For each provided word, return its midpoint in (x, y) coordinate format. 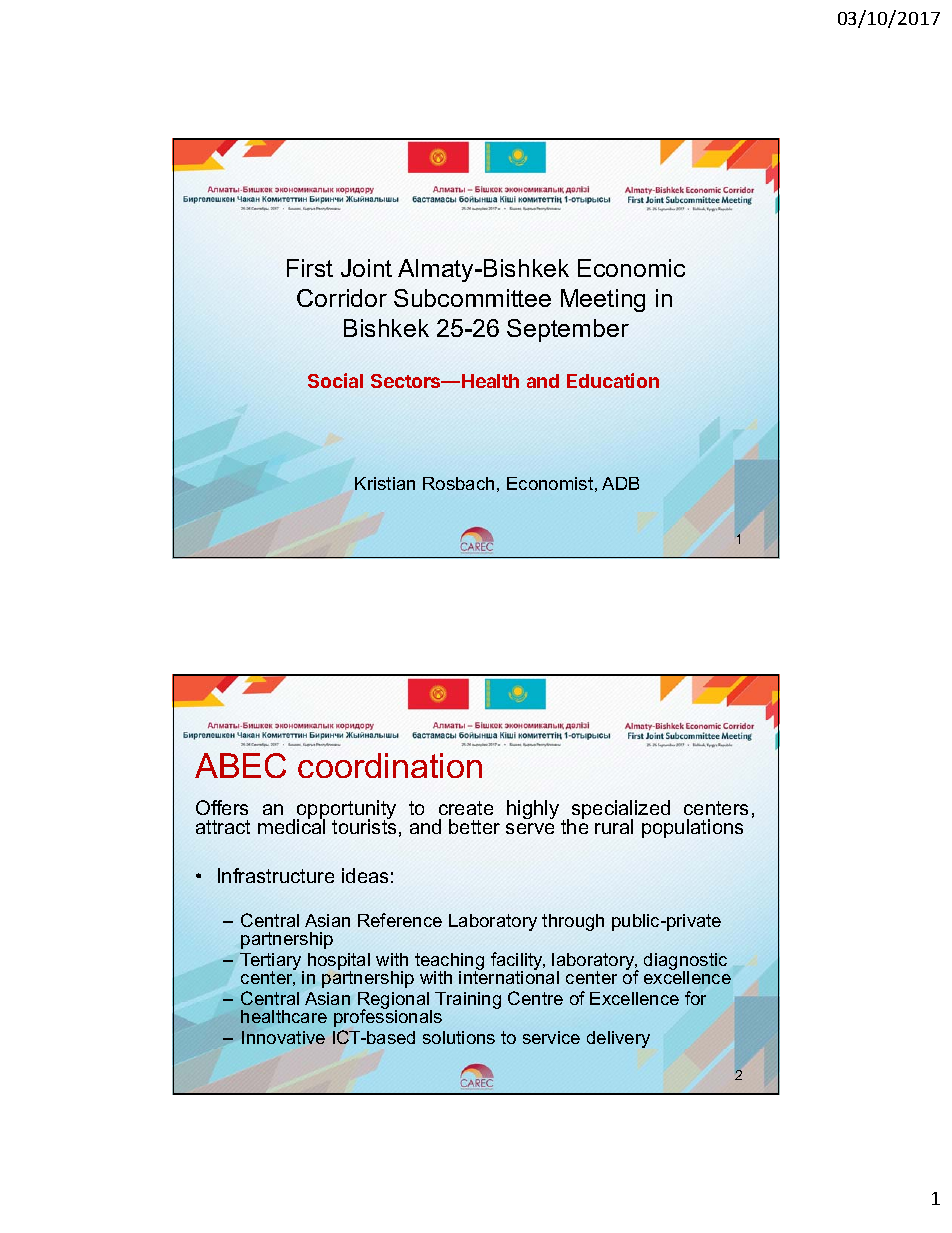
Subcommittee (472, 298)
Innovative (283, 1037)
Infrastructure (276, 875)
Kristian (385, 483)
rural (614, 826)
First (310, 268)
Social (335, 380)
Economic (631, 268)
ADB (620, 483)
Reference (400, 920)
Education (613, 380)
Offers (222, 807)
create (466, 808)
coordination (390, 765)
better (474, 826)
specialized (621, 811)
